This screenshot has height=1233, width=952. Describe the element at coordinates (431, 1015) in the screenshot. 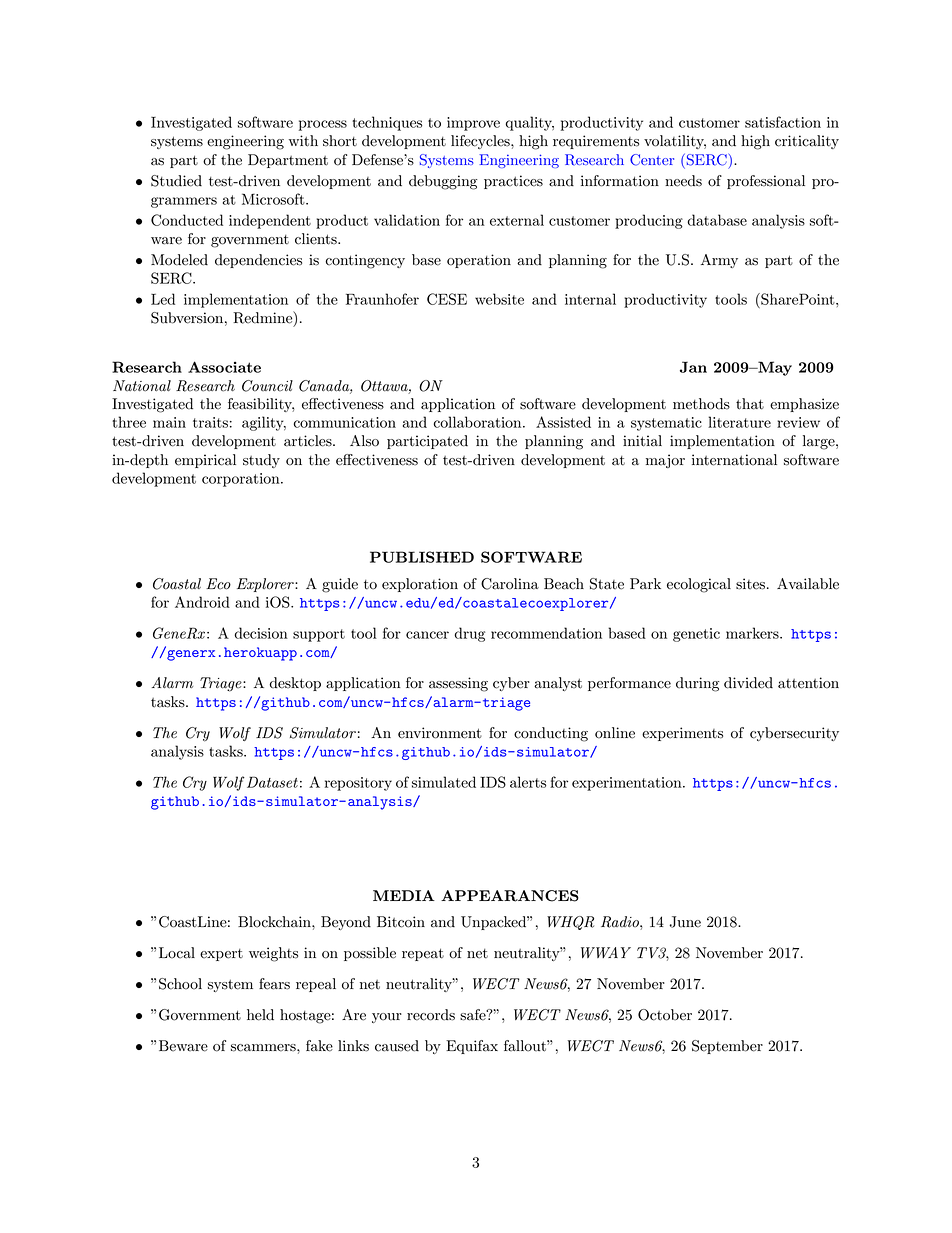

I see `records` at that location.
